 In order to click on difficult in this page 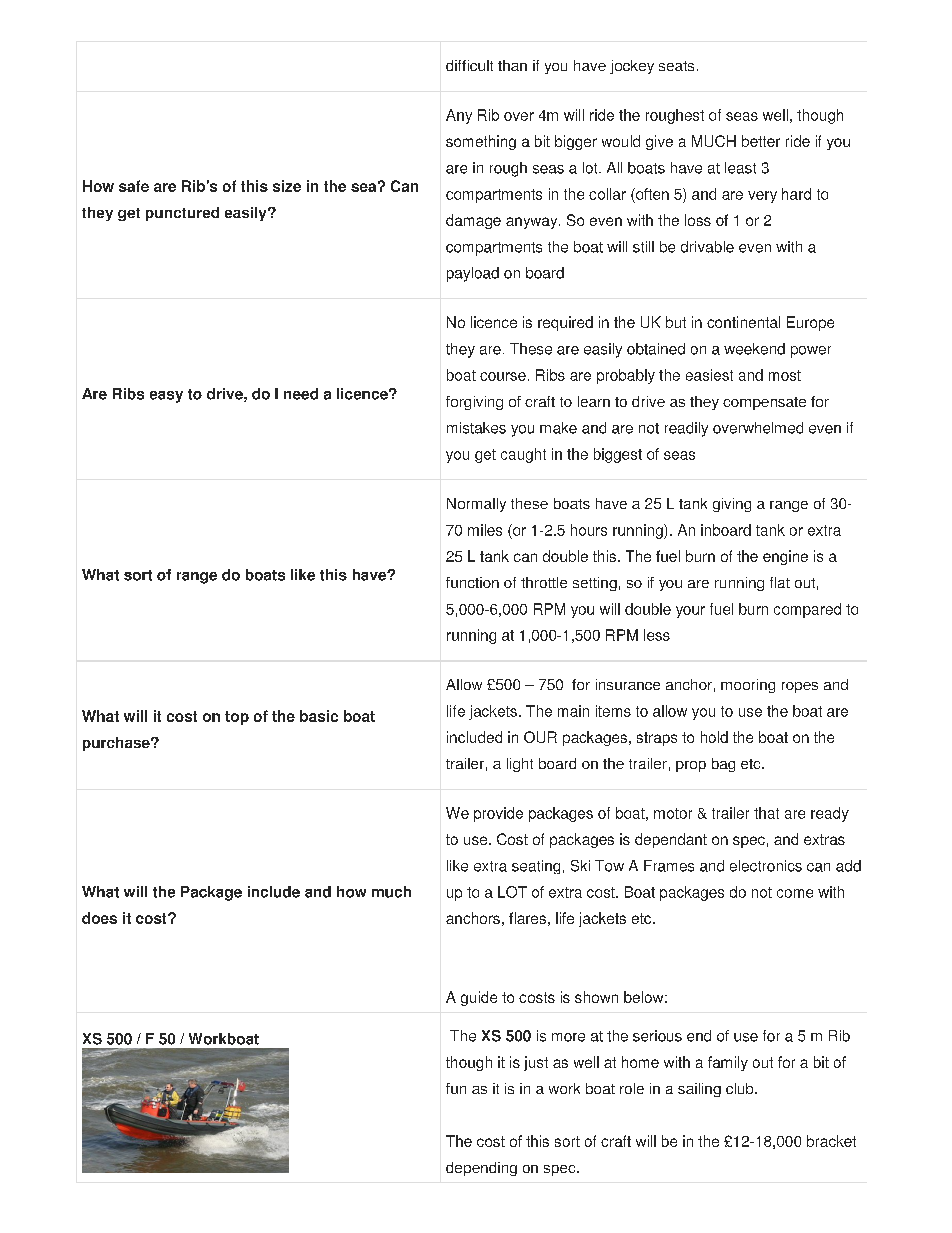, I will do `click(469, 65)`.
